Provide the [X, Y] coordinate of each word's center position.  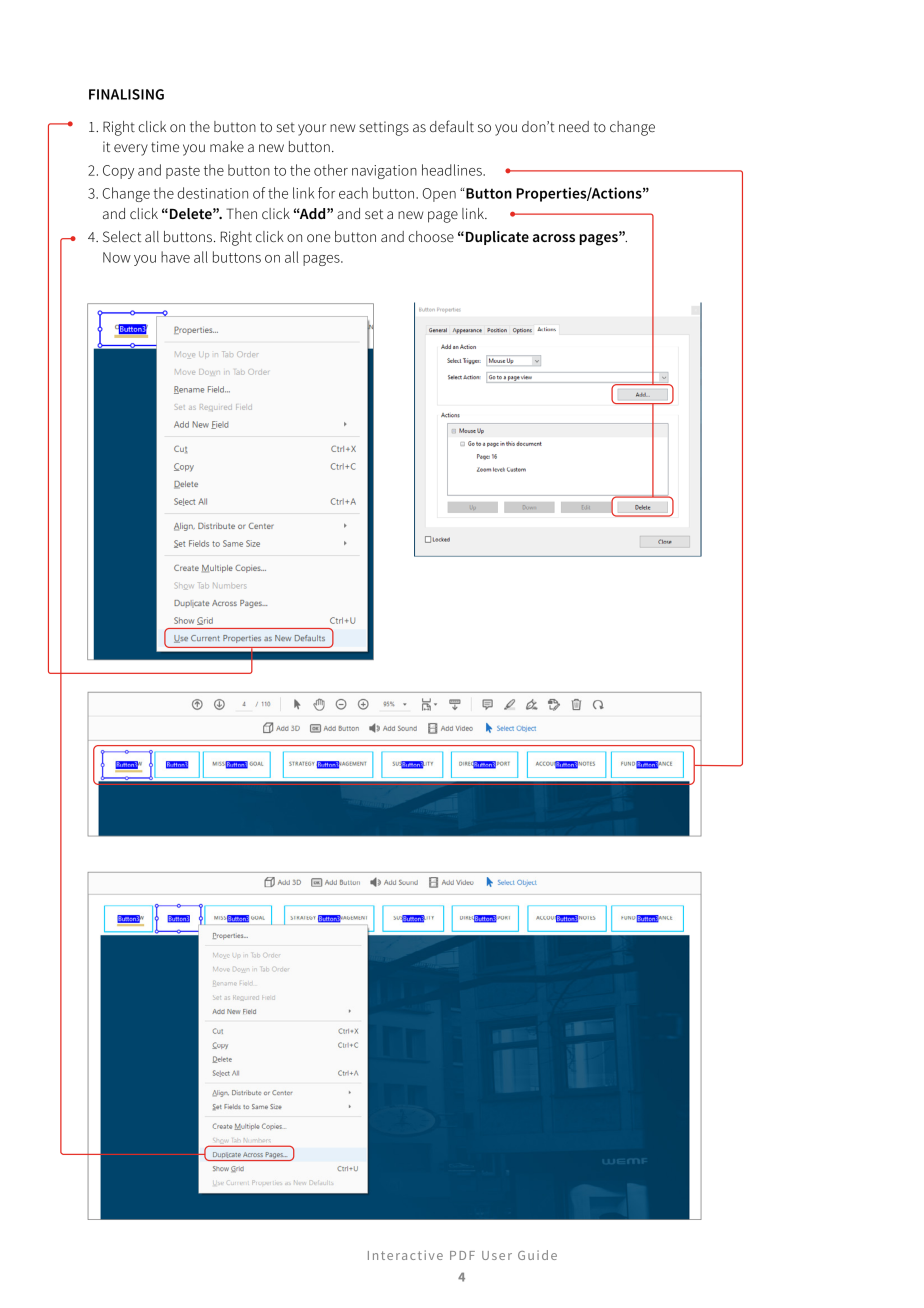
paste [183, 172]
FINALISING [126, 94]
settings [384, 128]
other [331, 170]
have [175, 257]
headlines [453, 170]
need [574, 126]
